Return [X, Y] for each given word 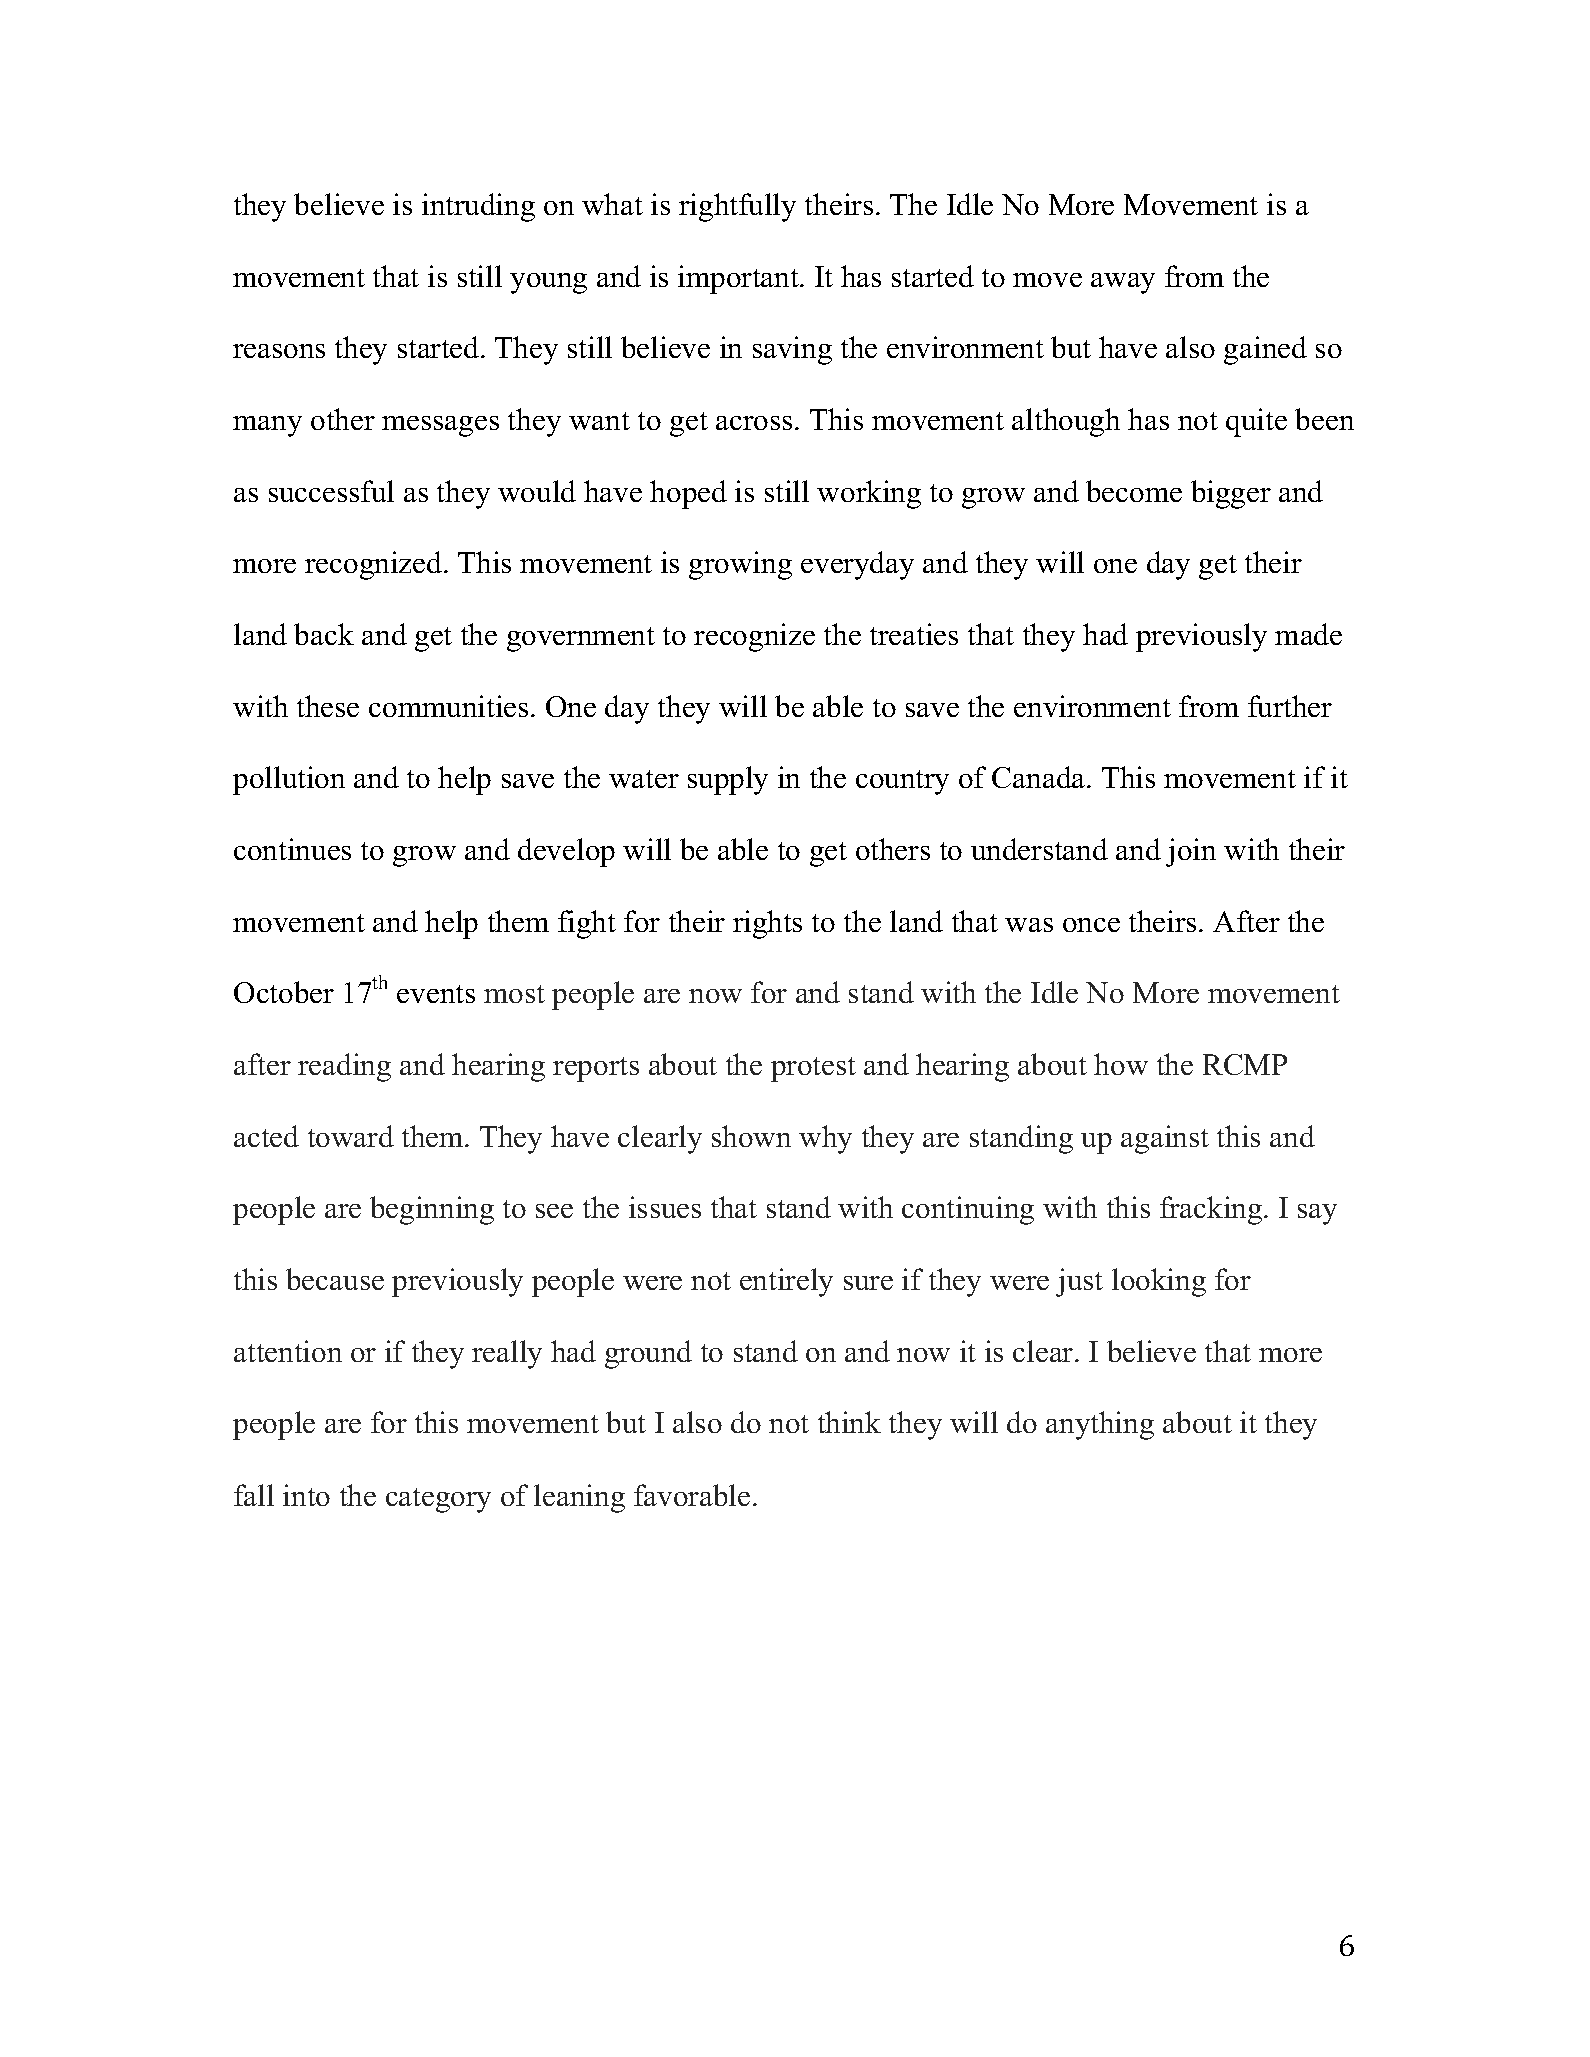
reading [344, 1067]
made [1308, 634]
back [324, 634]
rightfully [737, 207]
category [438, 1500]
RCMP [1245, 1064]
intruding [478, 207]
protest [813, 1069]
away [1123, 283]
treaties [914, 634]
